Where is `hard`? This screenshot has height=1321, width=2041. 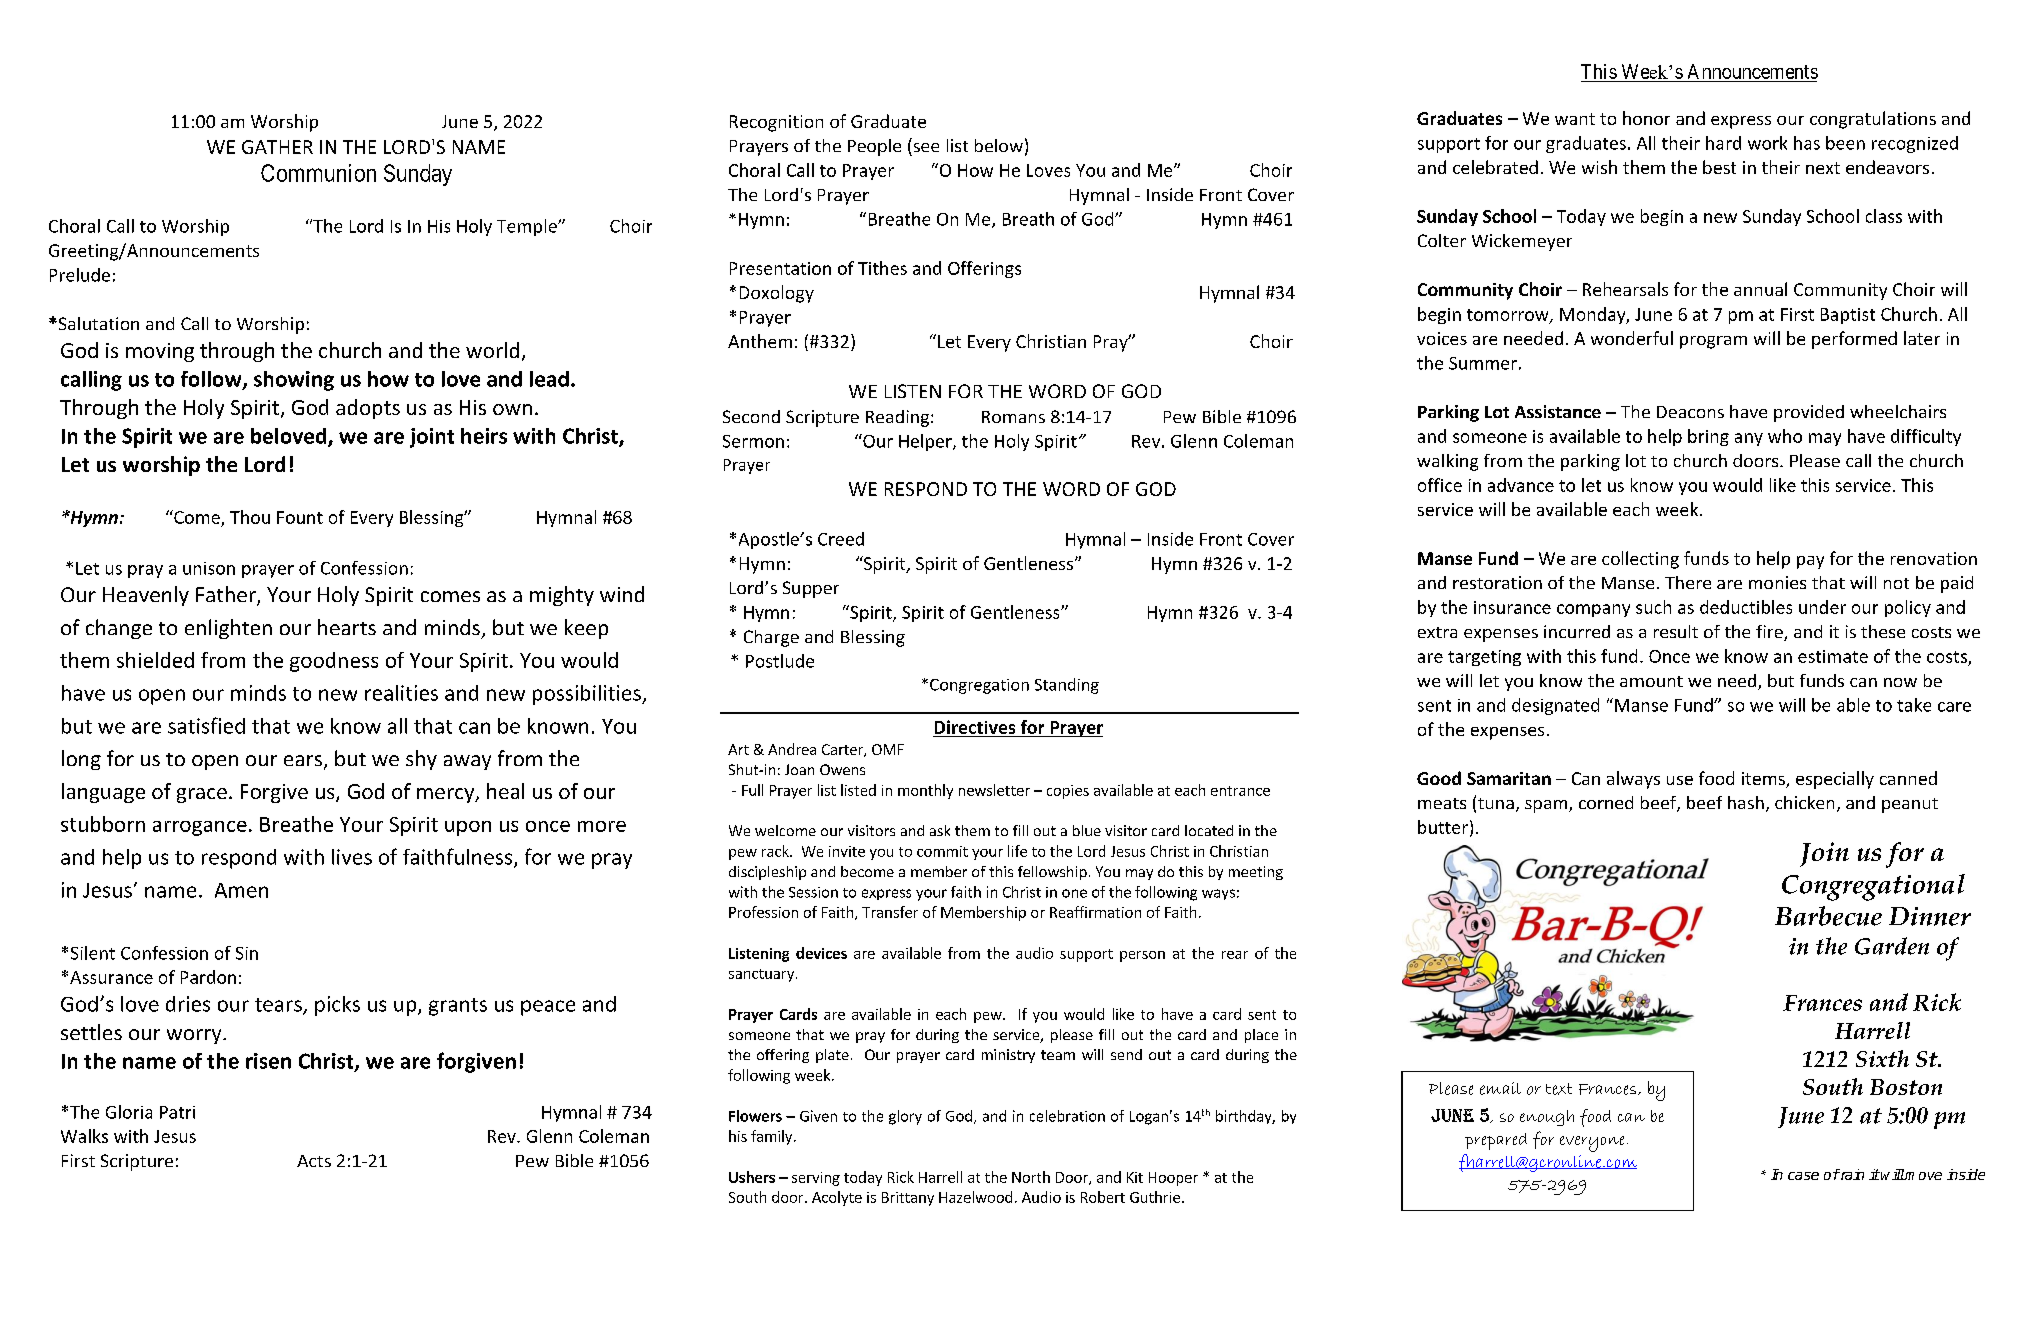 hard is located at coordinates (1723, 143).
